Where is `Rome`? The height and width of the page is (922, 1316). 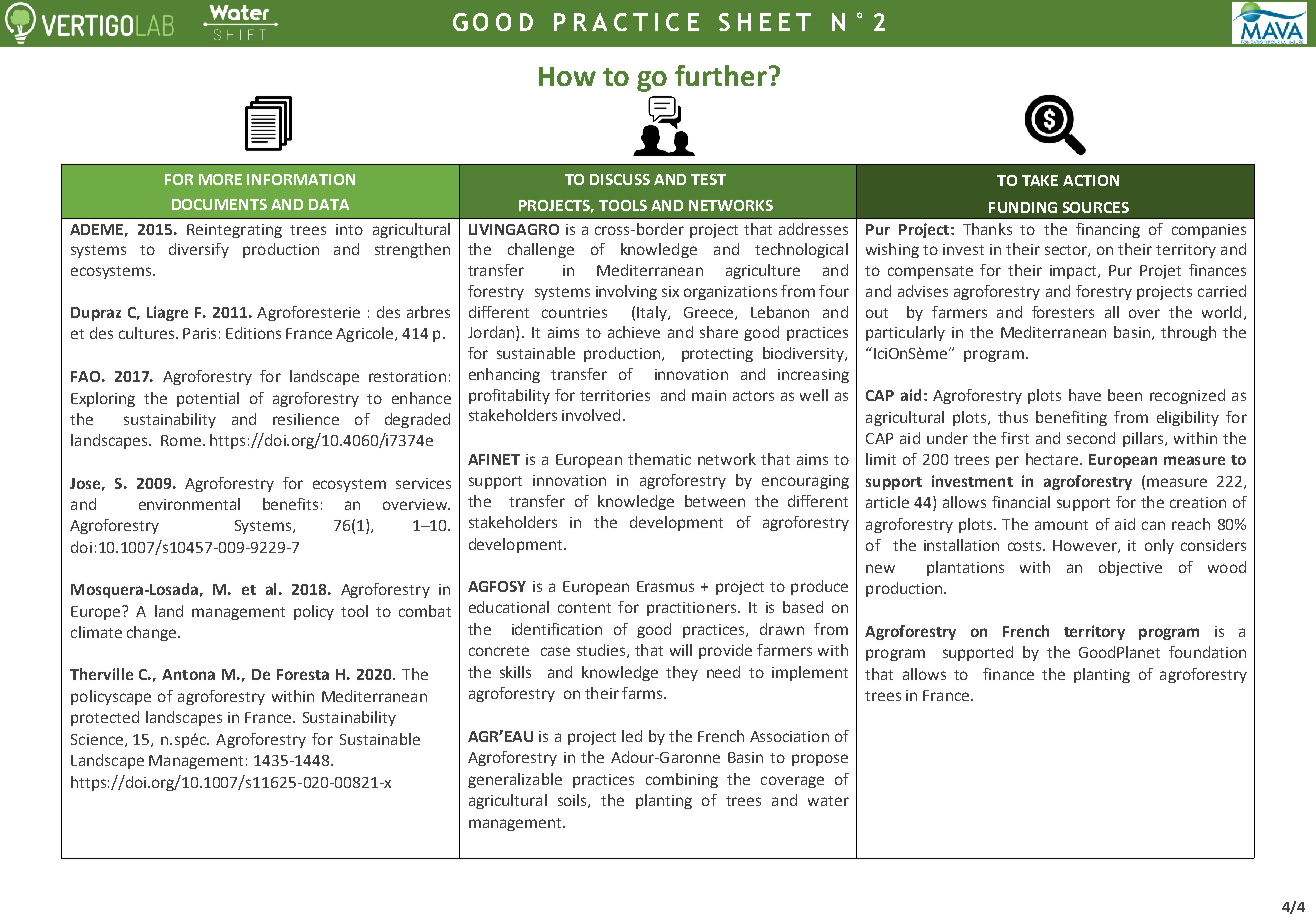 Rome is located at coordinates (181, 440).
